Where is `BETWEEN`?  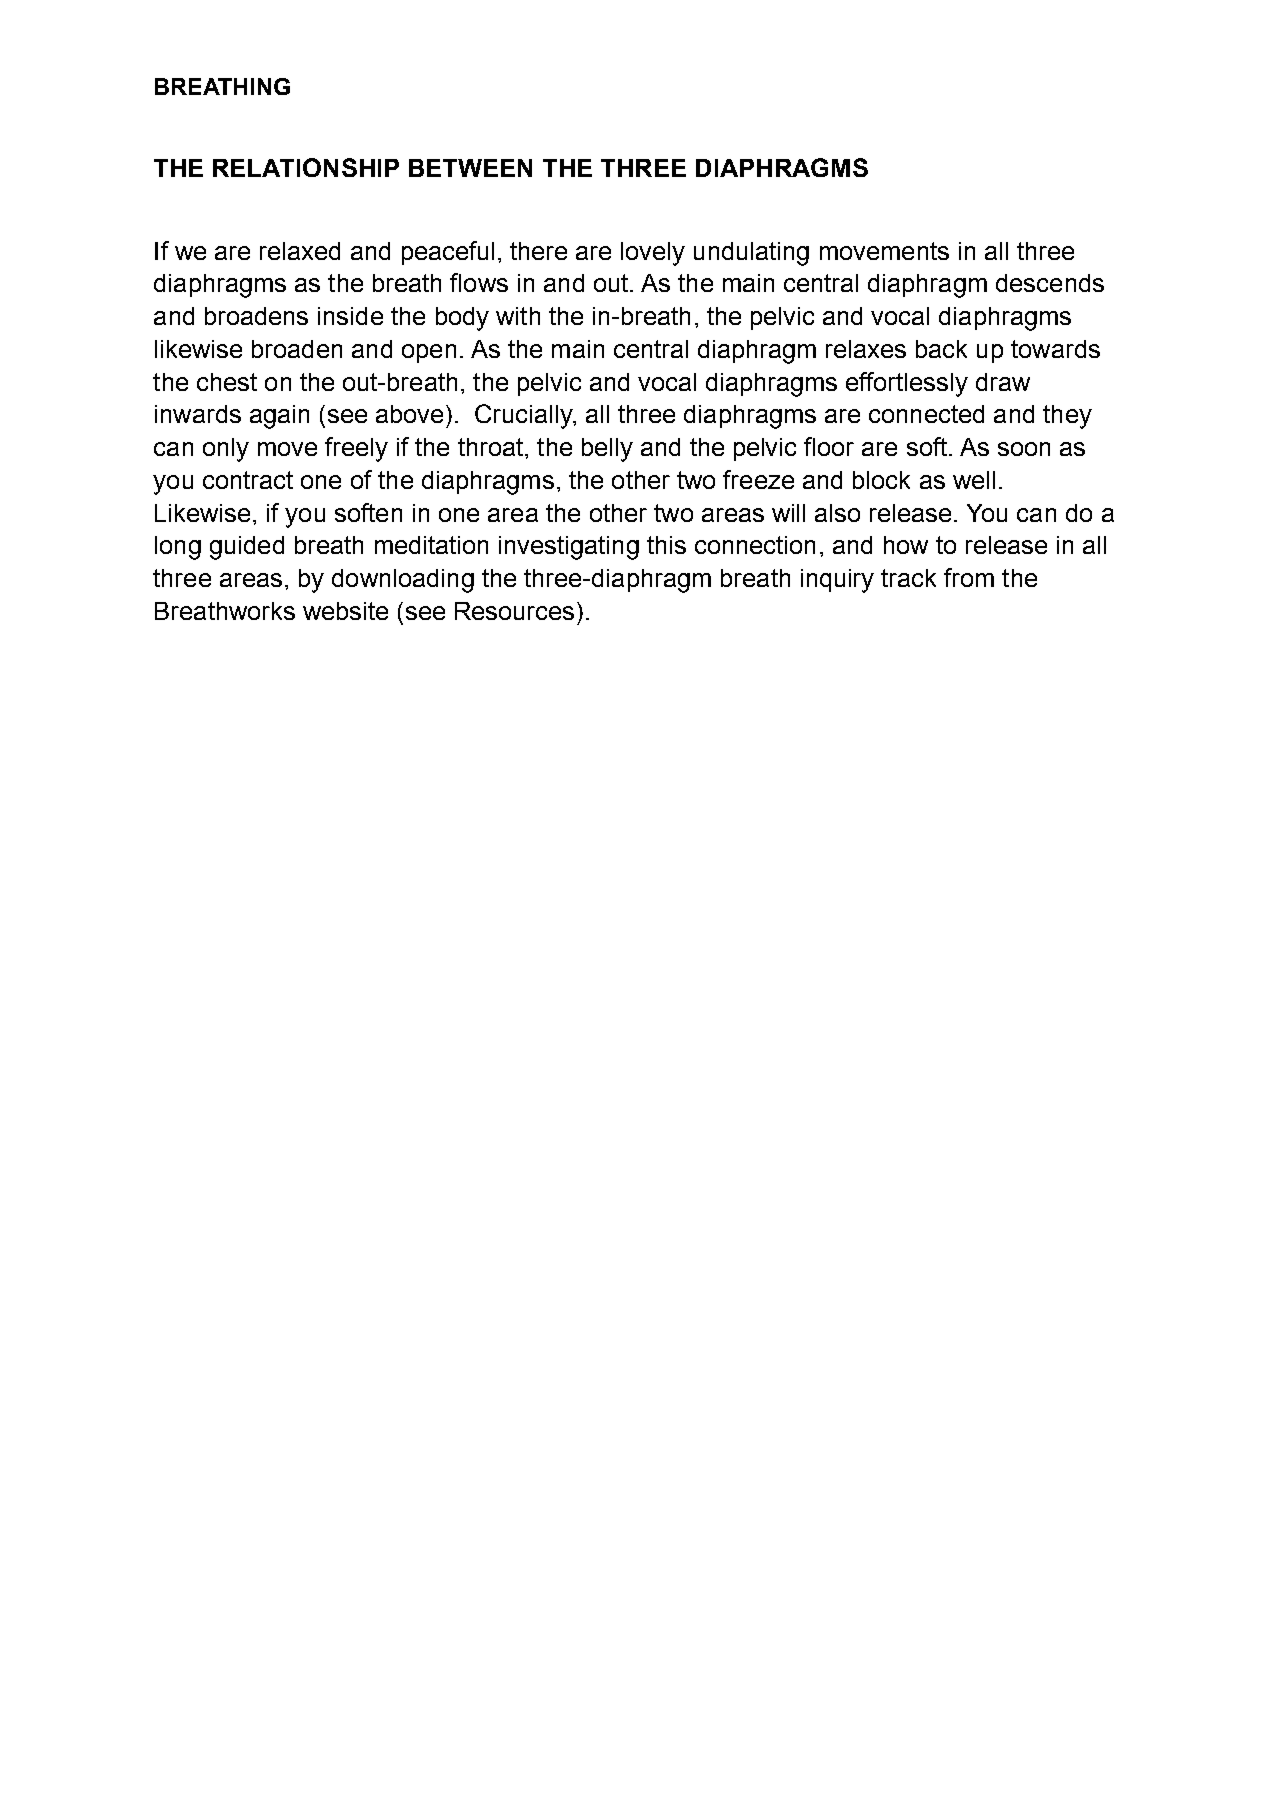
BETWEEN is located at coordinates (470, 168).
